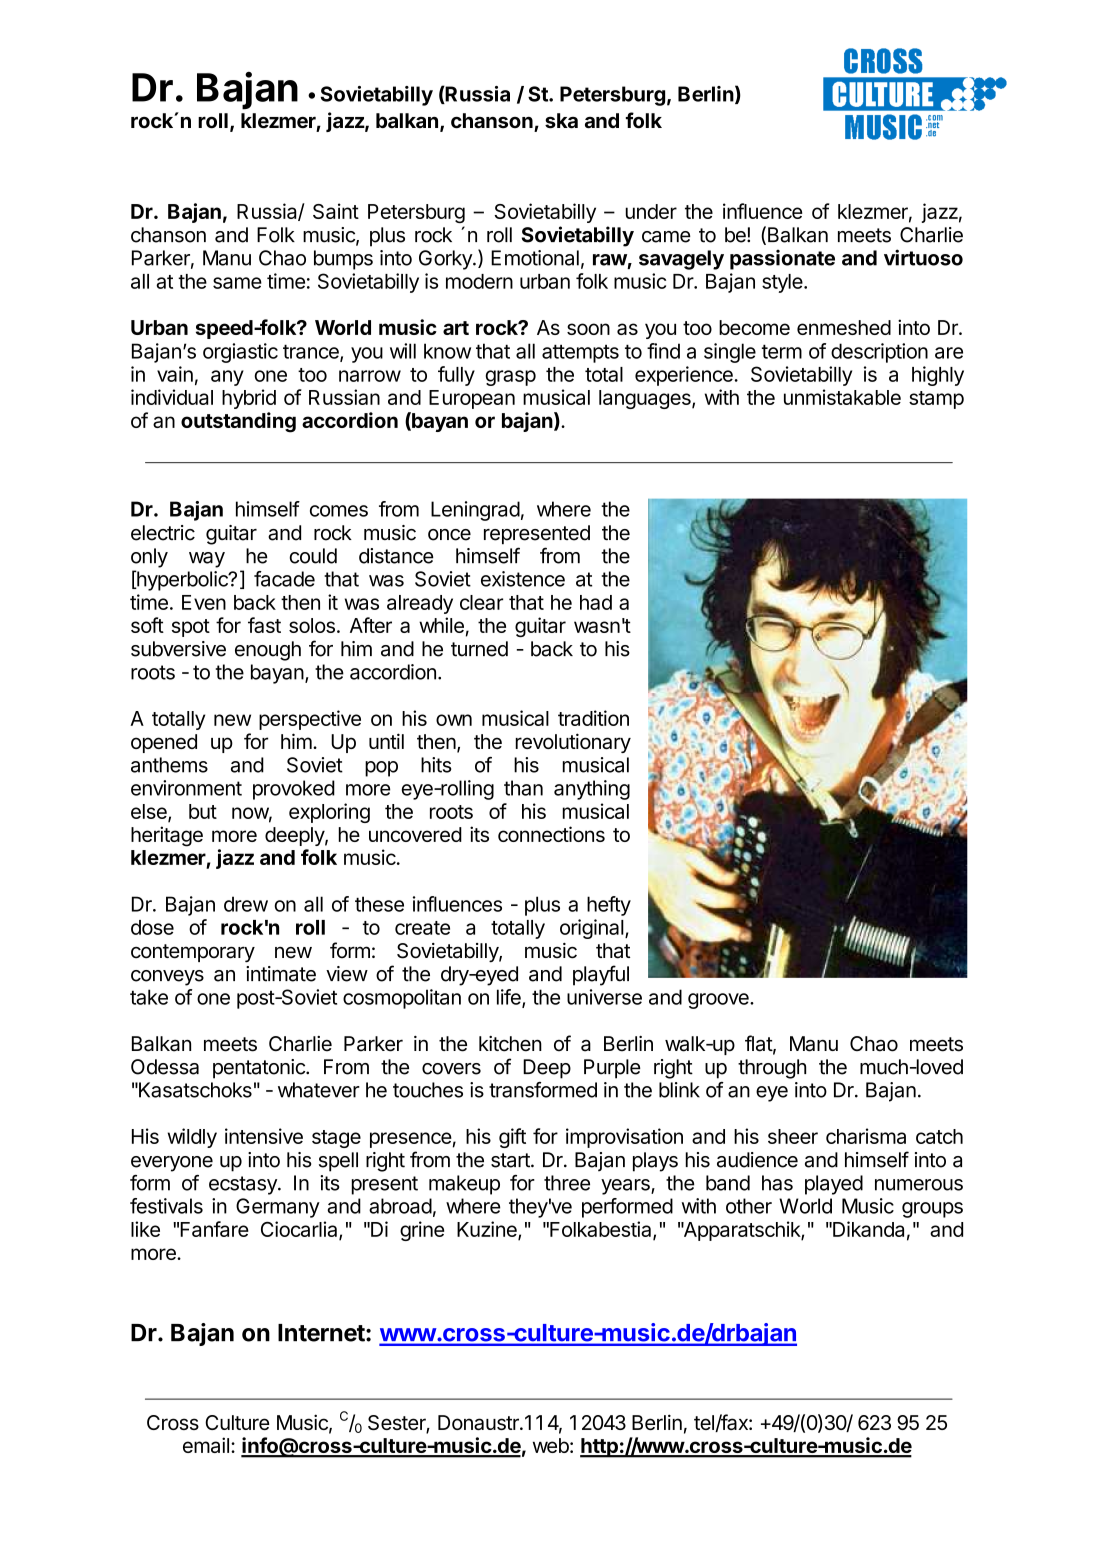 Image resolution: width=1093 pixels, height=1546 pixels. Describe the element at coordinates (510, 998) in the screenshot. I see `life` at that location.
